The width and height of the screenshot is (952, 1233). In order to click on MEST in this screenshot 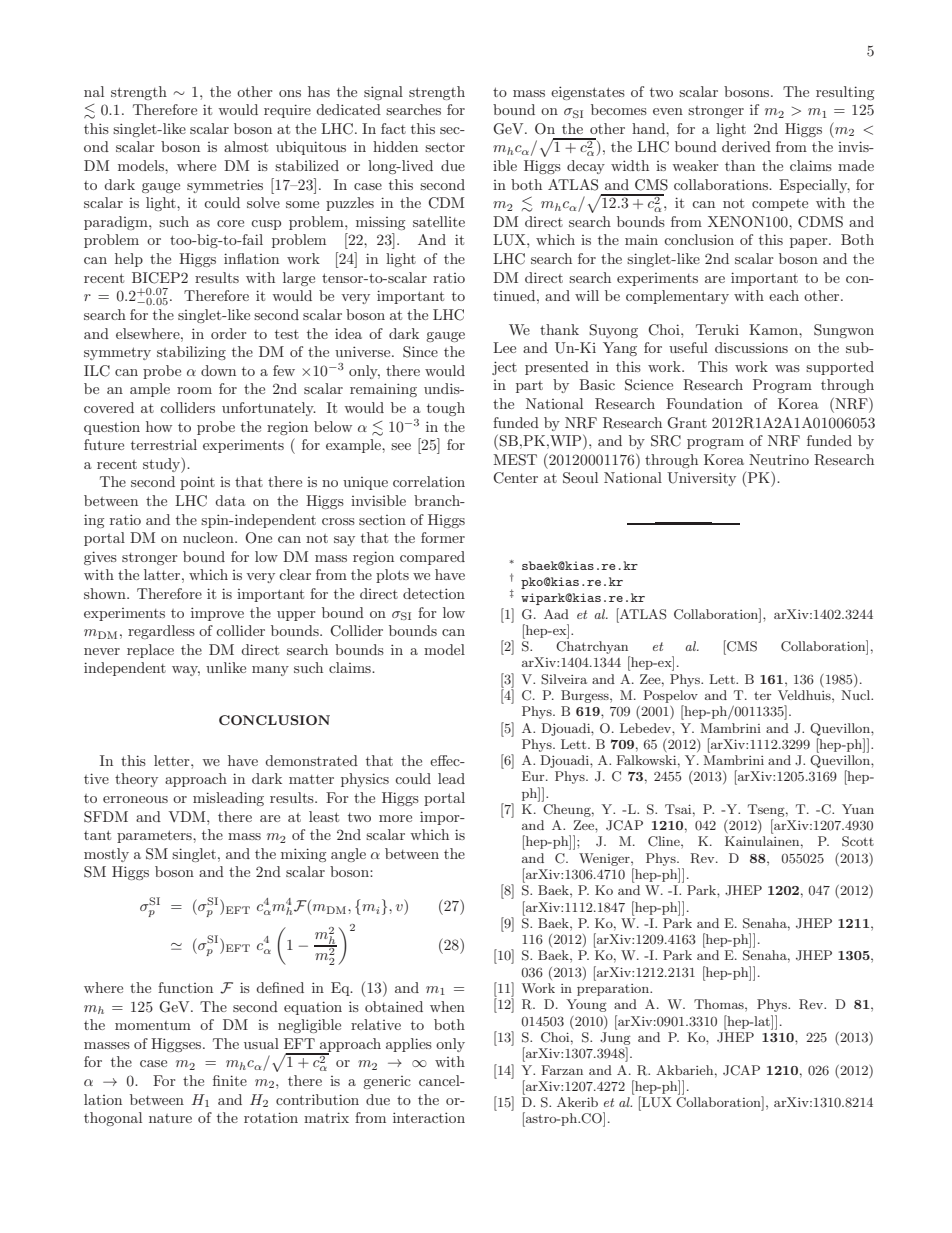, I will do `click(515, 460)`.
